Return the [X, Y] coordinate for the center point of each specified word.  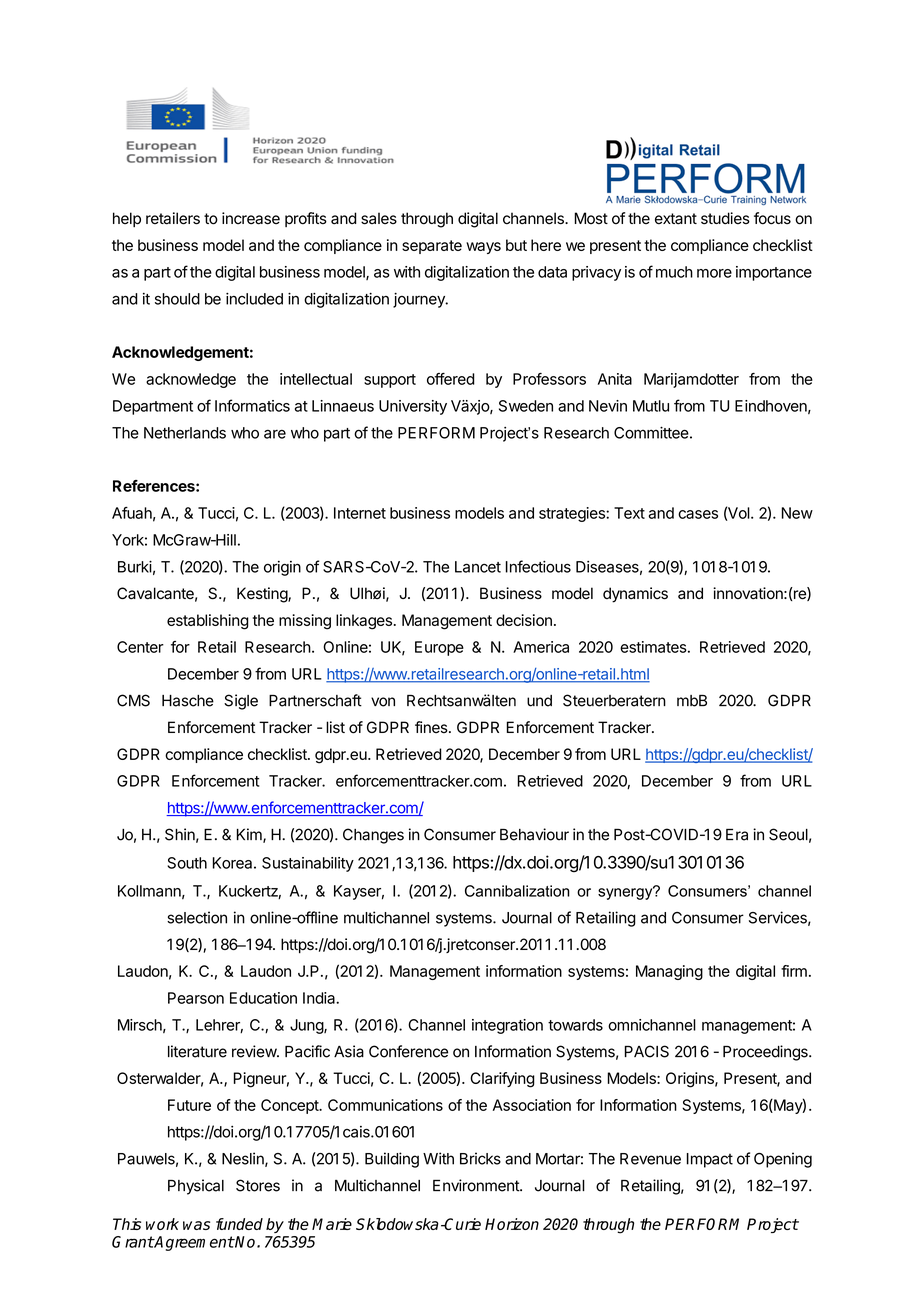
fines [431, 727]
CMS [133, 700]
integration [507, 1026]
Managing [669, 972]
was [196, 1225]
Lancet [478, 567]
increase [251, 218]
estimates [653, 647]
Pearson [196, 998]
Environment [477, 1185]
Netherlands [185, 433]
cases [698, 514]
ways [483, 248]
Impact [710, 1160]
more [714, 273]
